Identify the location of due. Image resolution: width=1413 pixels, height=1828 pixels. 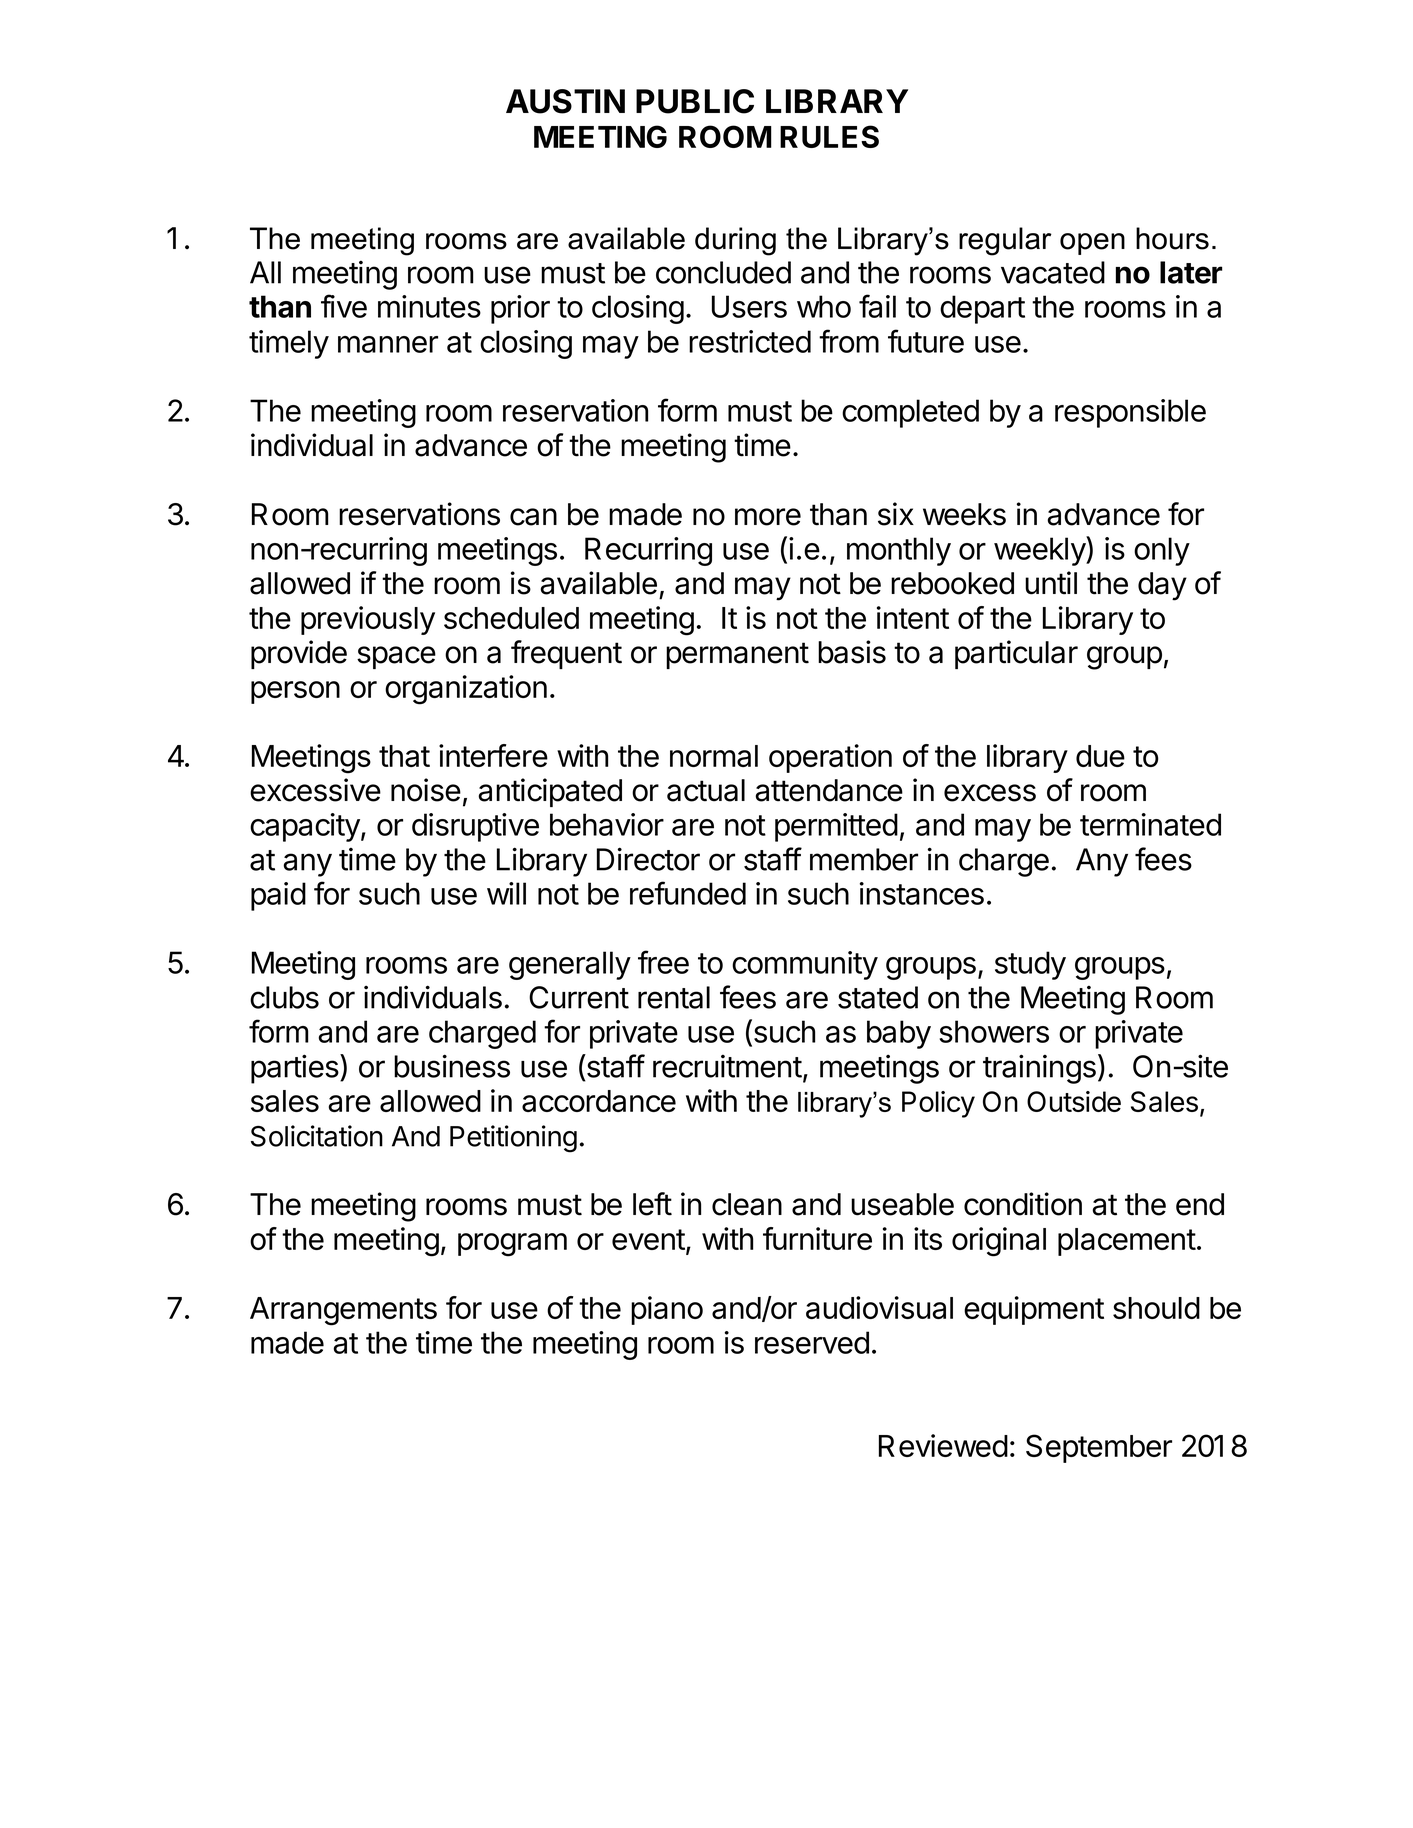
(1100, 756).
